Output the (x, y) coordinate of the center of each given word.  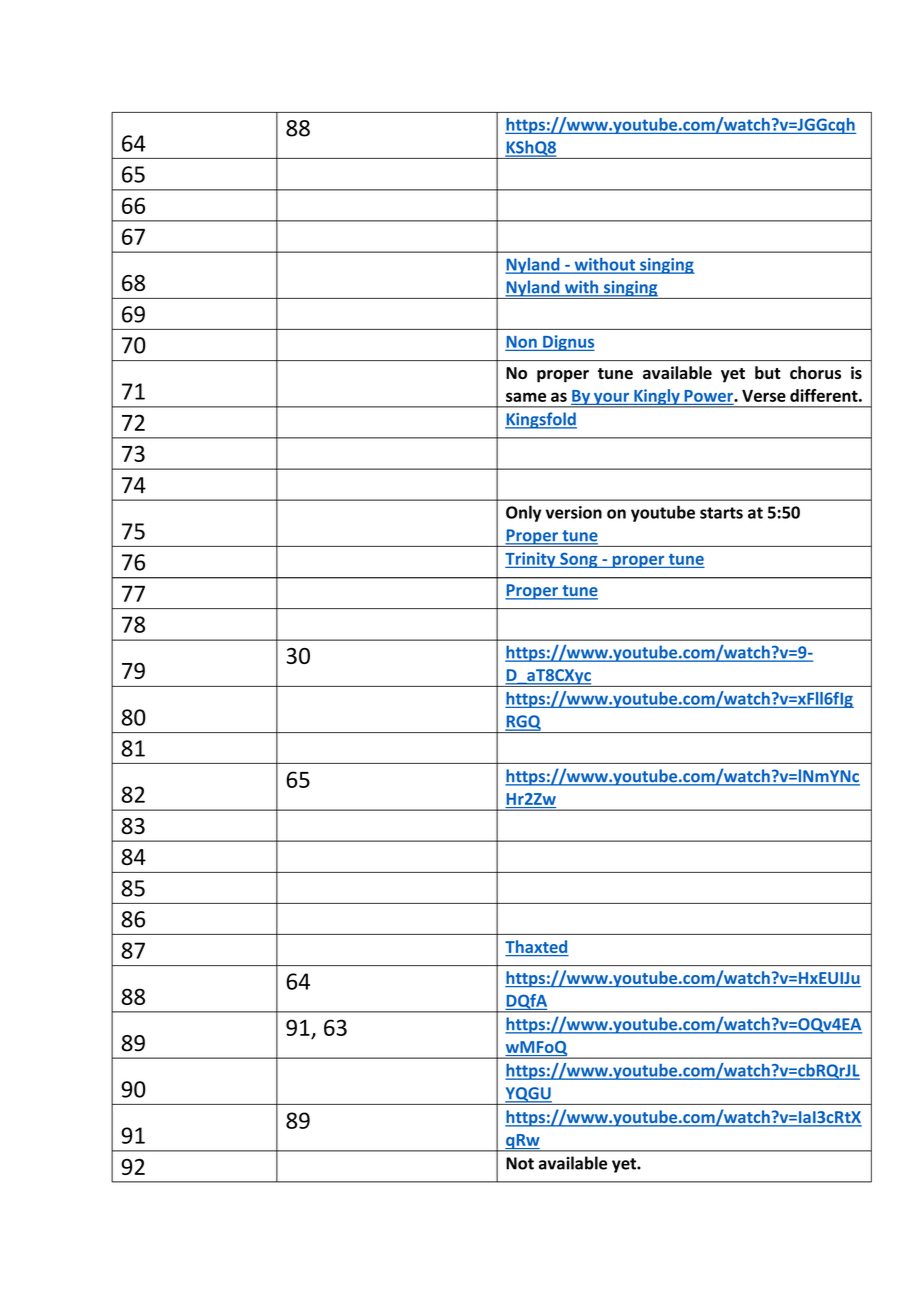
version (574, 512)
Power (709, 396)
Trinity (531, 560)
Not (520, 1163)
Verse (764, 395)
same (526, 397)
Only (523, 513)
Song (579, 560)
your (612, 400)
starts (721, 513)
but (768, 372)
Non (522, 342)
